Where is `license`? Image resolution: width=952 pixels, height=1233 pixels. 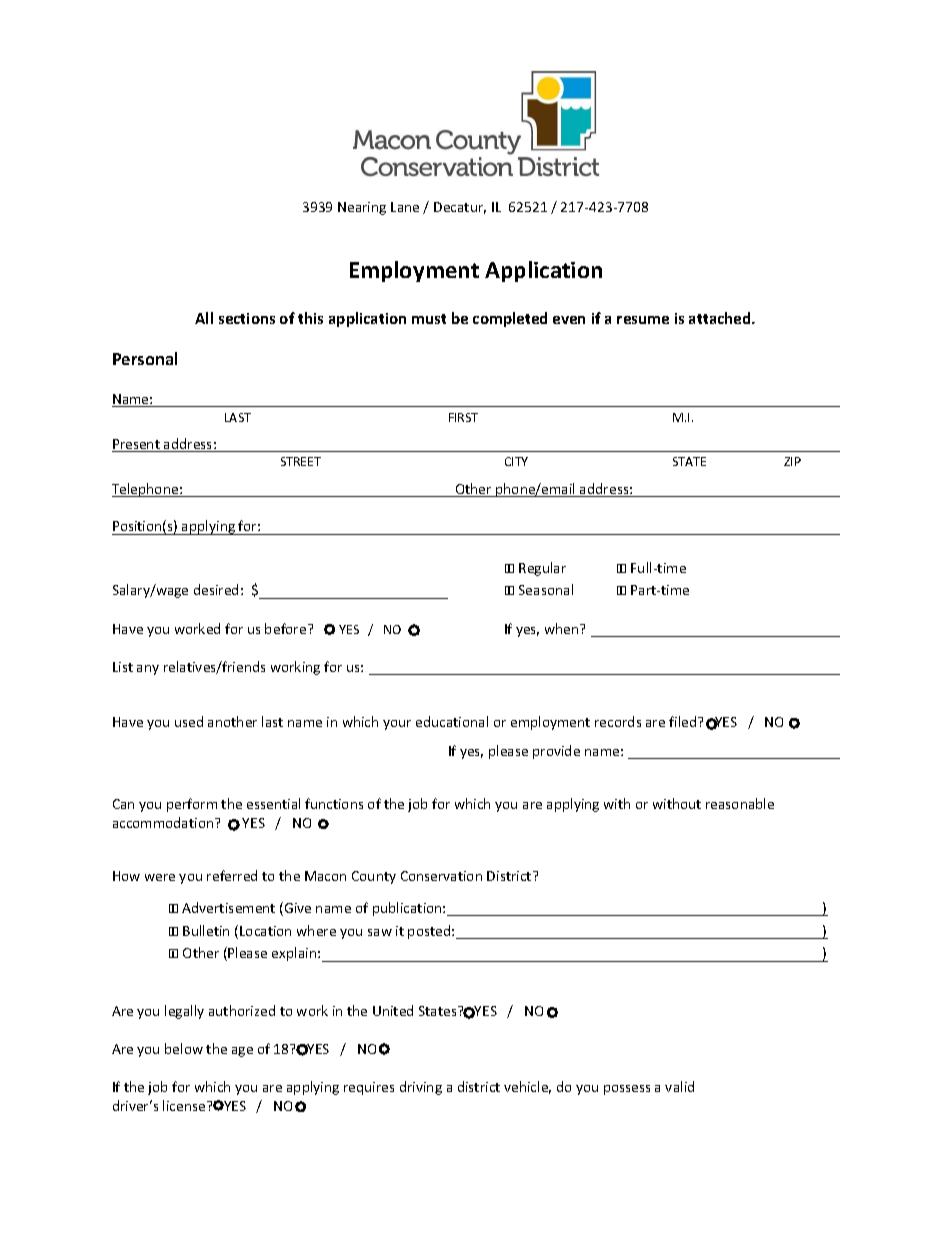
license is located at coordinates (185, 1105).
